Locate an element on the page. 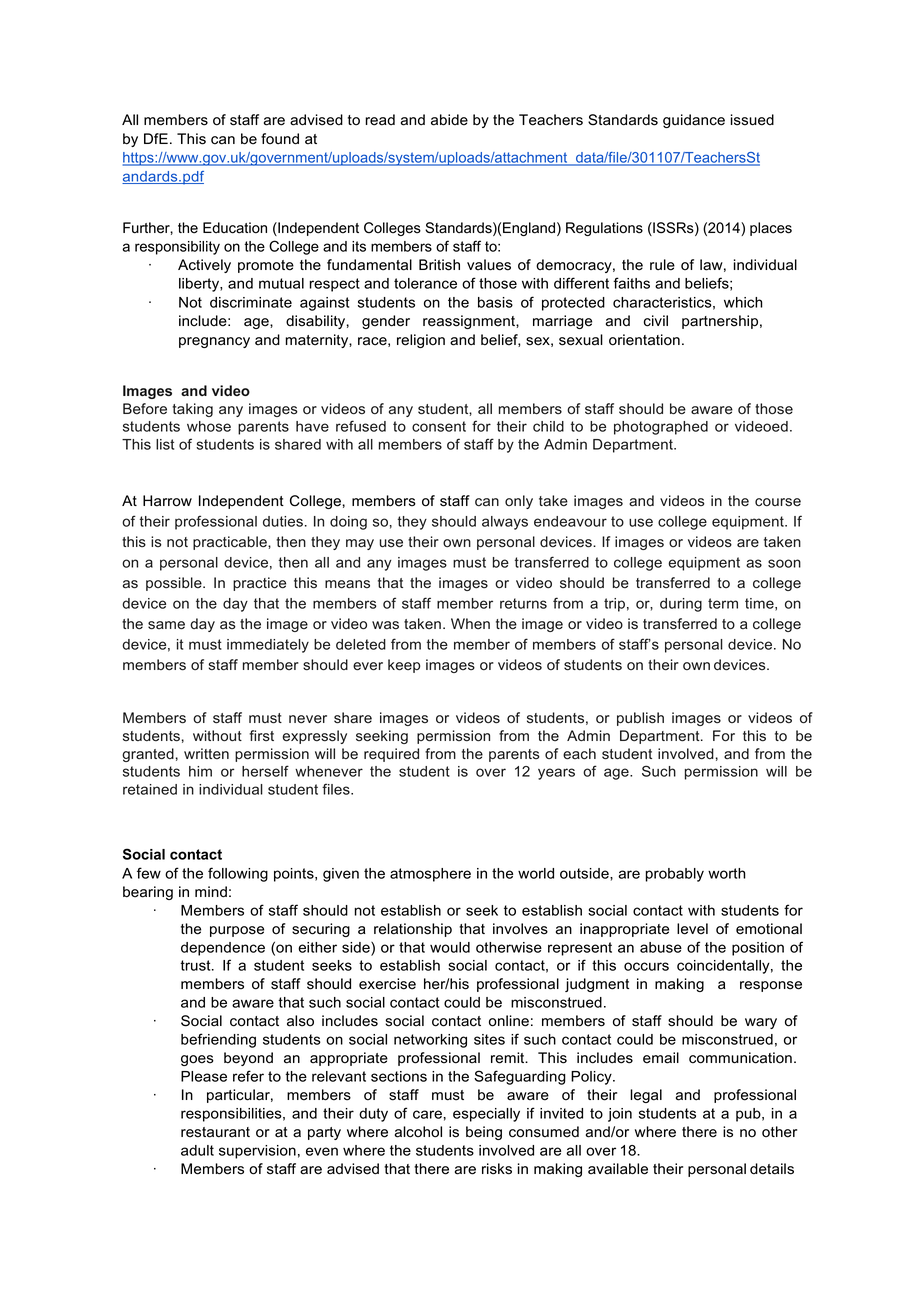 The image size is (924, 1309). level is located at coordinates (692, 929).
